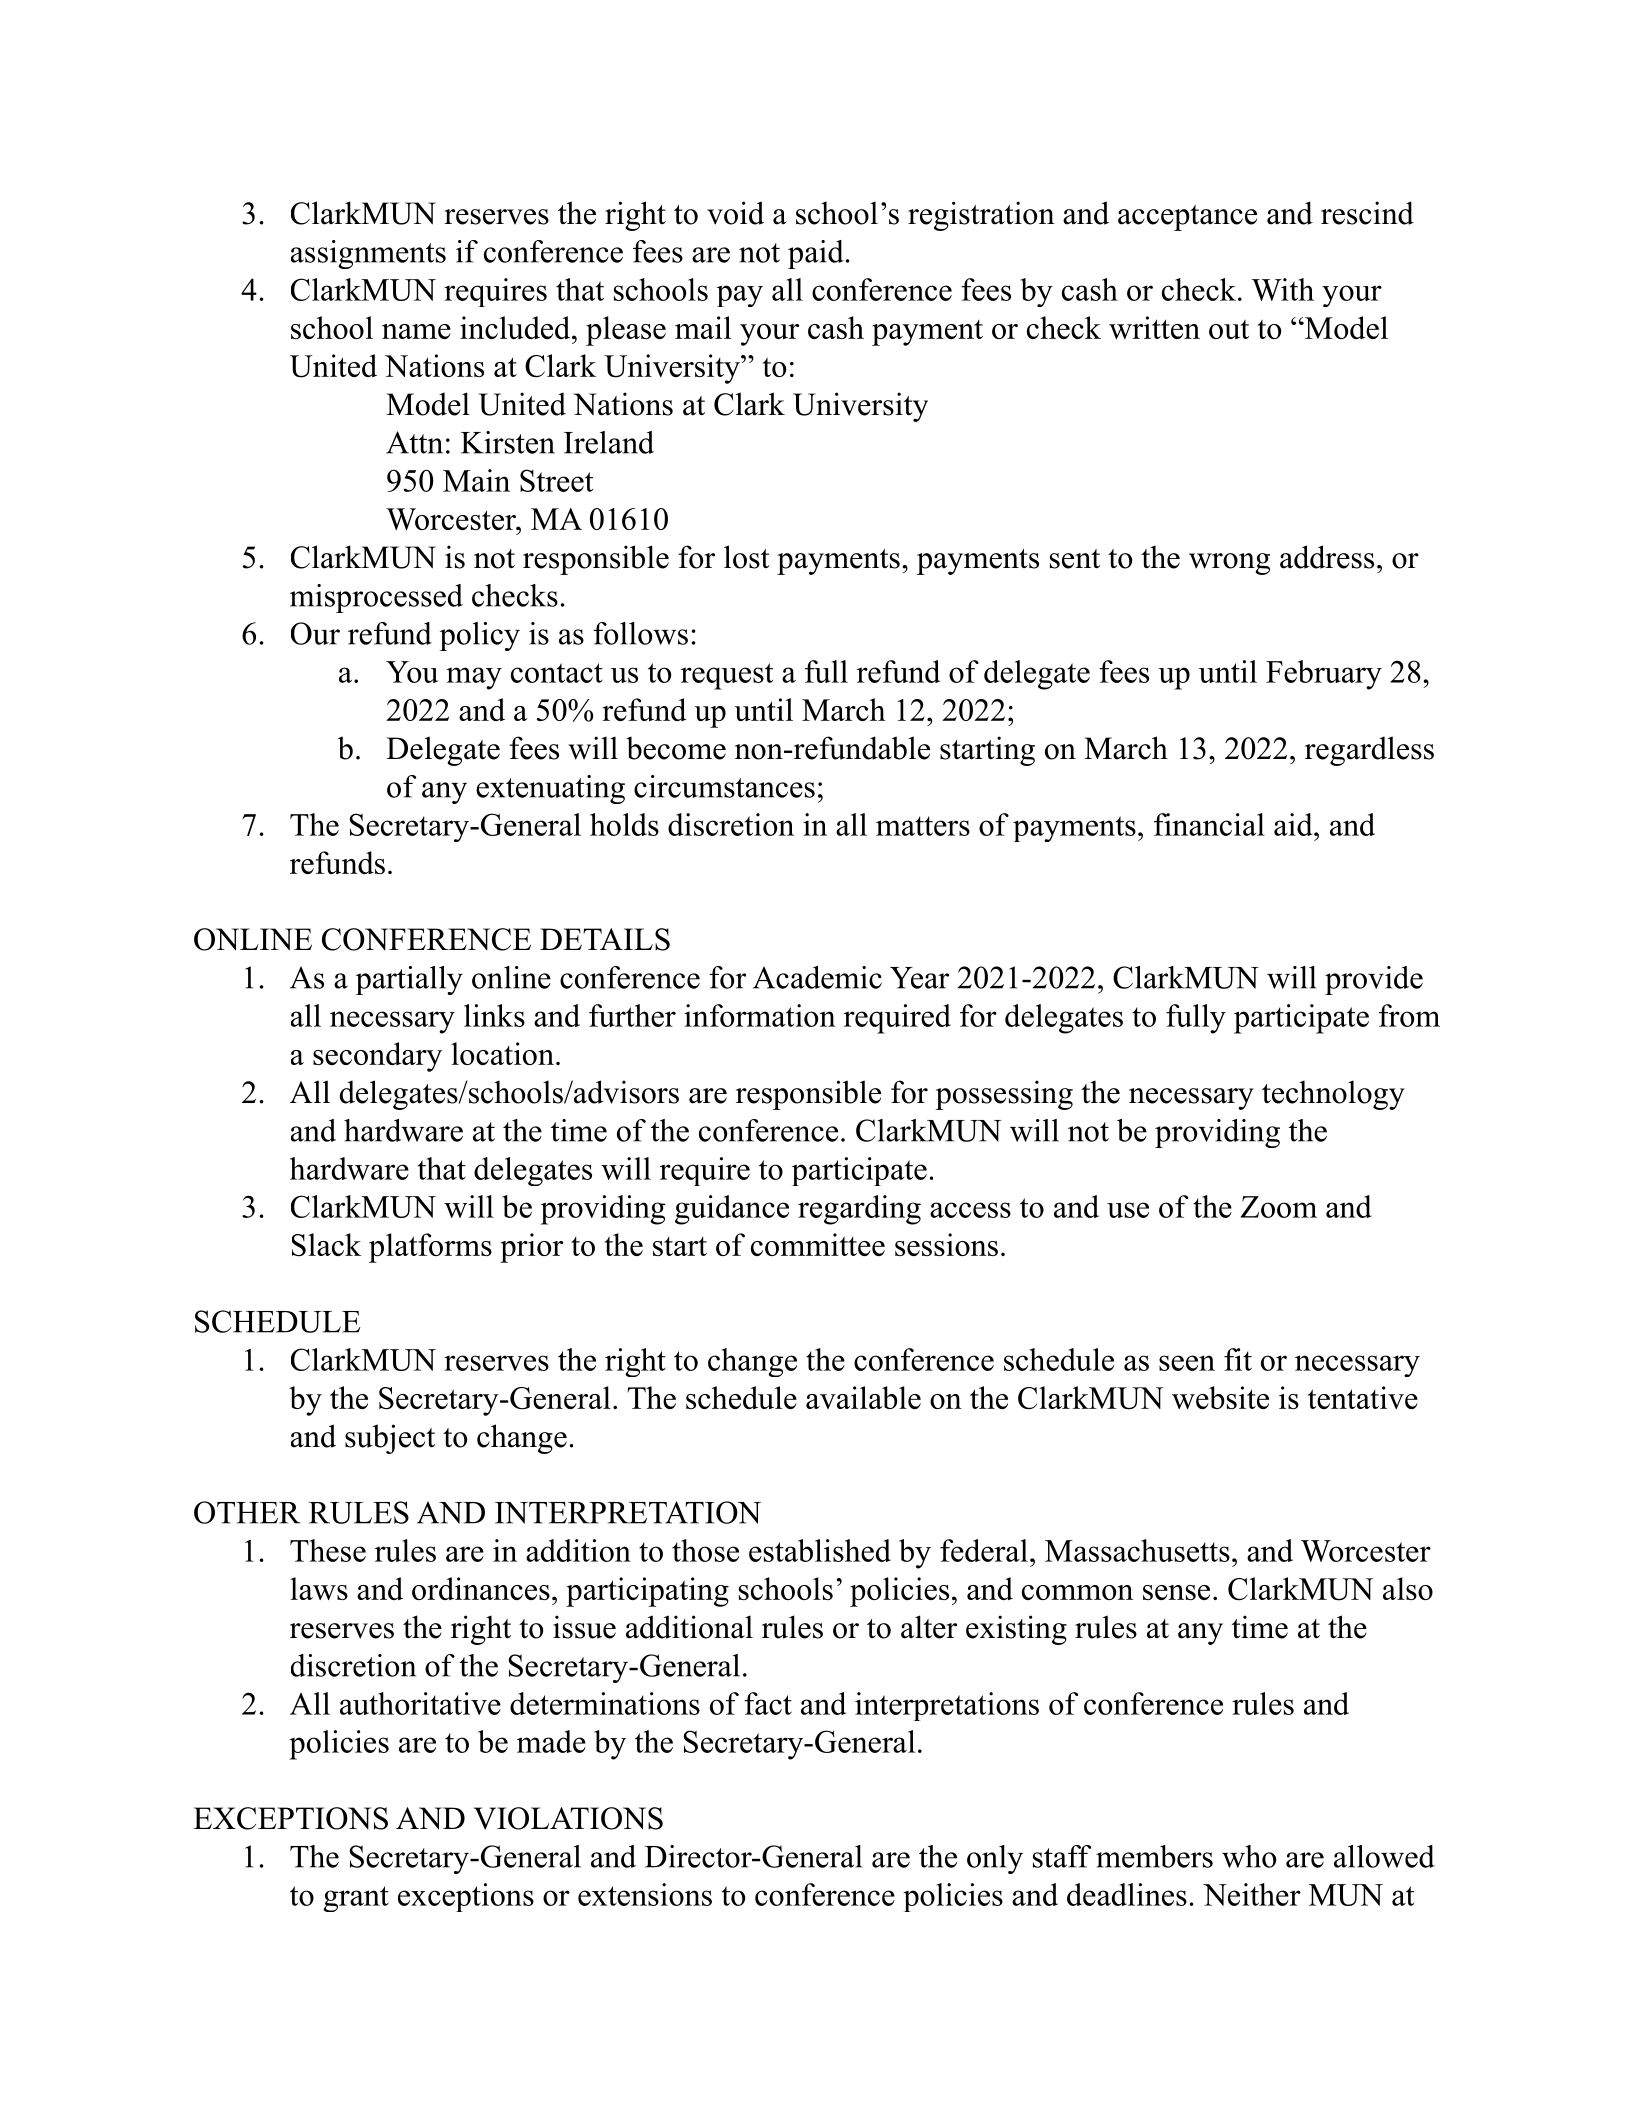  I want to click on circumstances, so click(724, 786).
